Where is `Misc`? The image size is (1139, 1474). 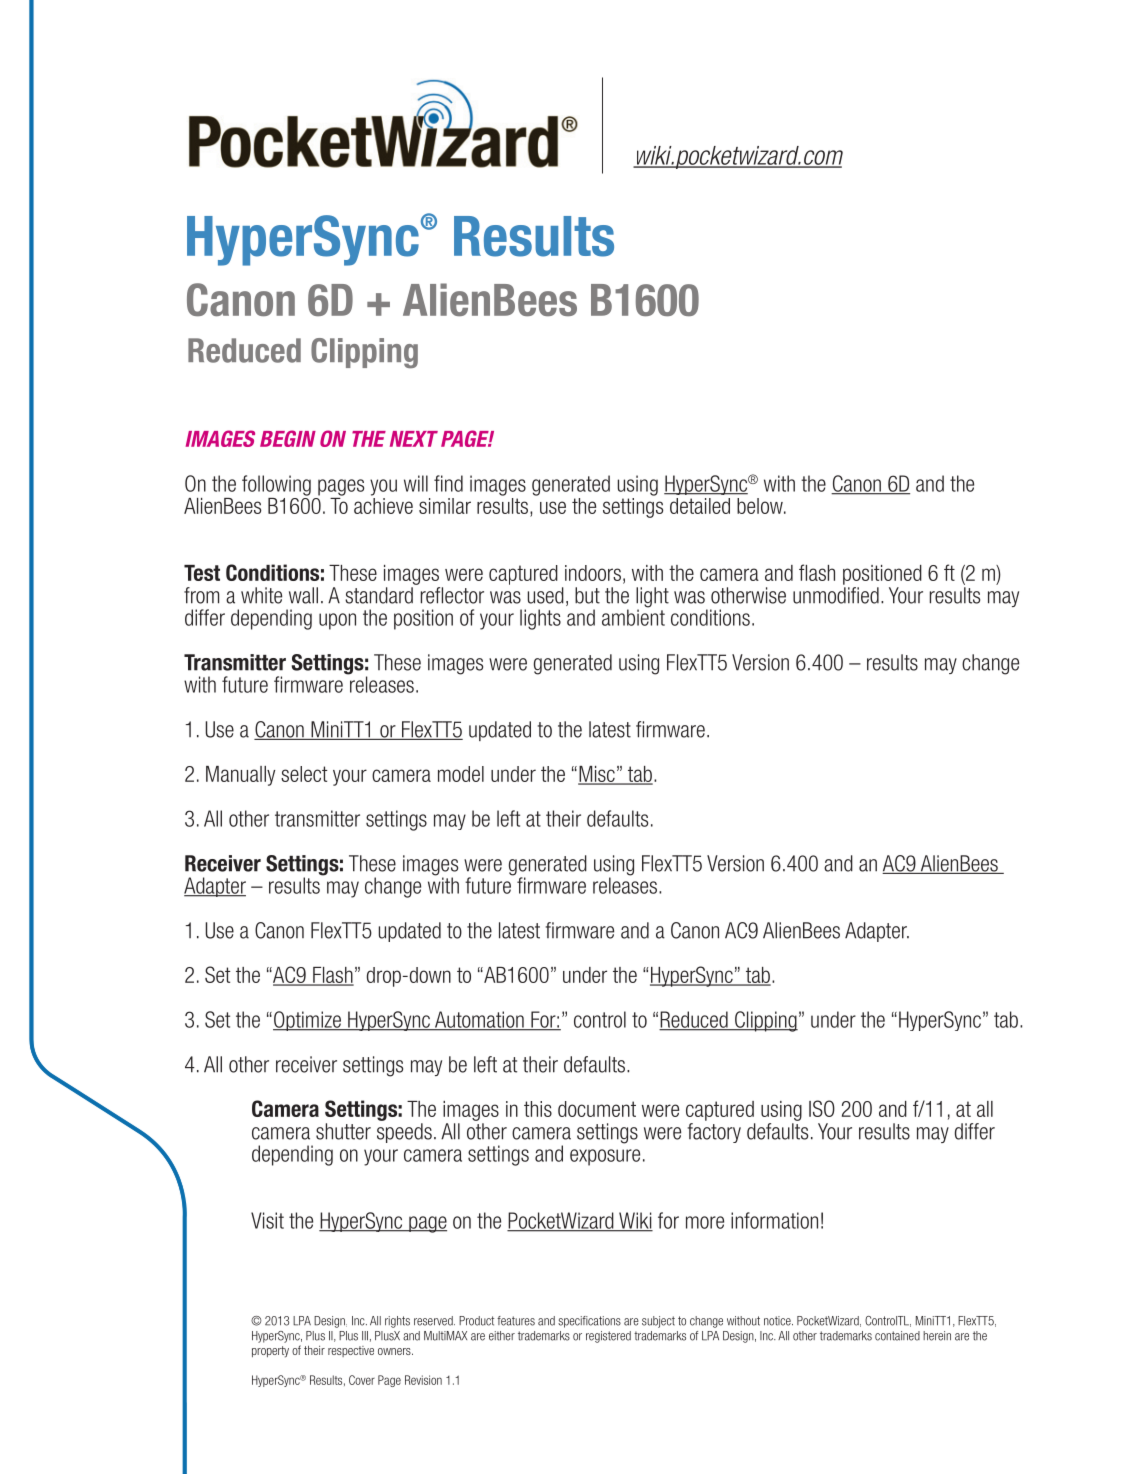
Misc is located at coordinates (597, 775).
